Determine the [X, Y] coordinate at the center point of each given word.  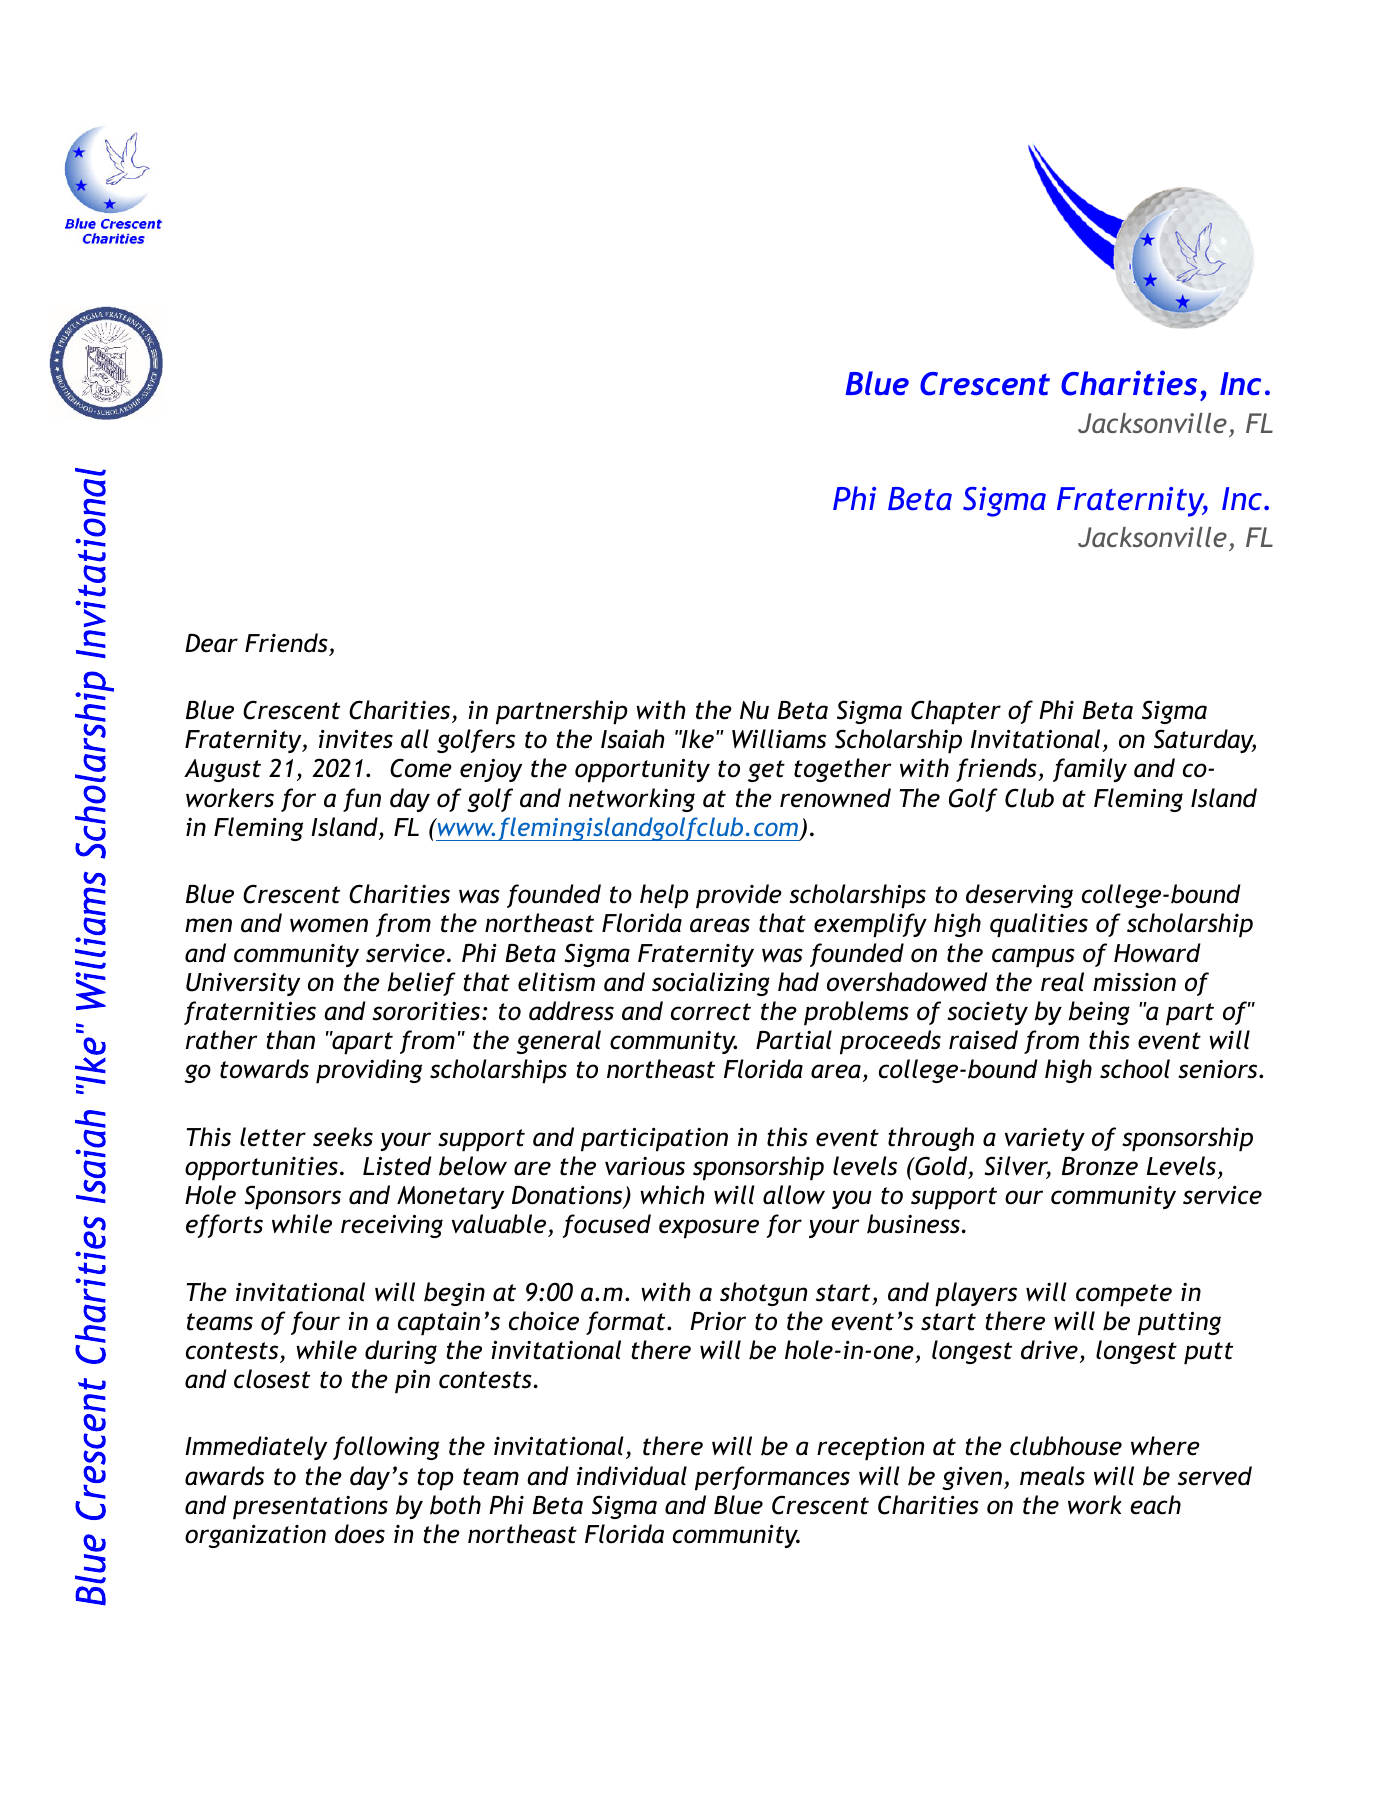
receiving [392, 1226]
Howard [1157, 953]
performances [772, 1478]
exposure [709, 1229]
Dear [211, 643]
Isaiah [633, 739]
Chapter [956, 712]
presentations [310, 1508]
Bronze [1100, 1166]
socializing [711, 984]
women [329, 925]
